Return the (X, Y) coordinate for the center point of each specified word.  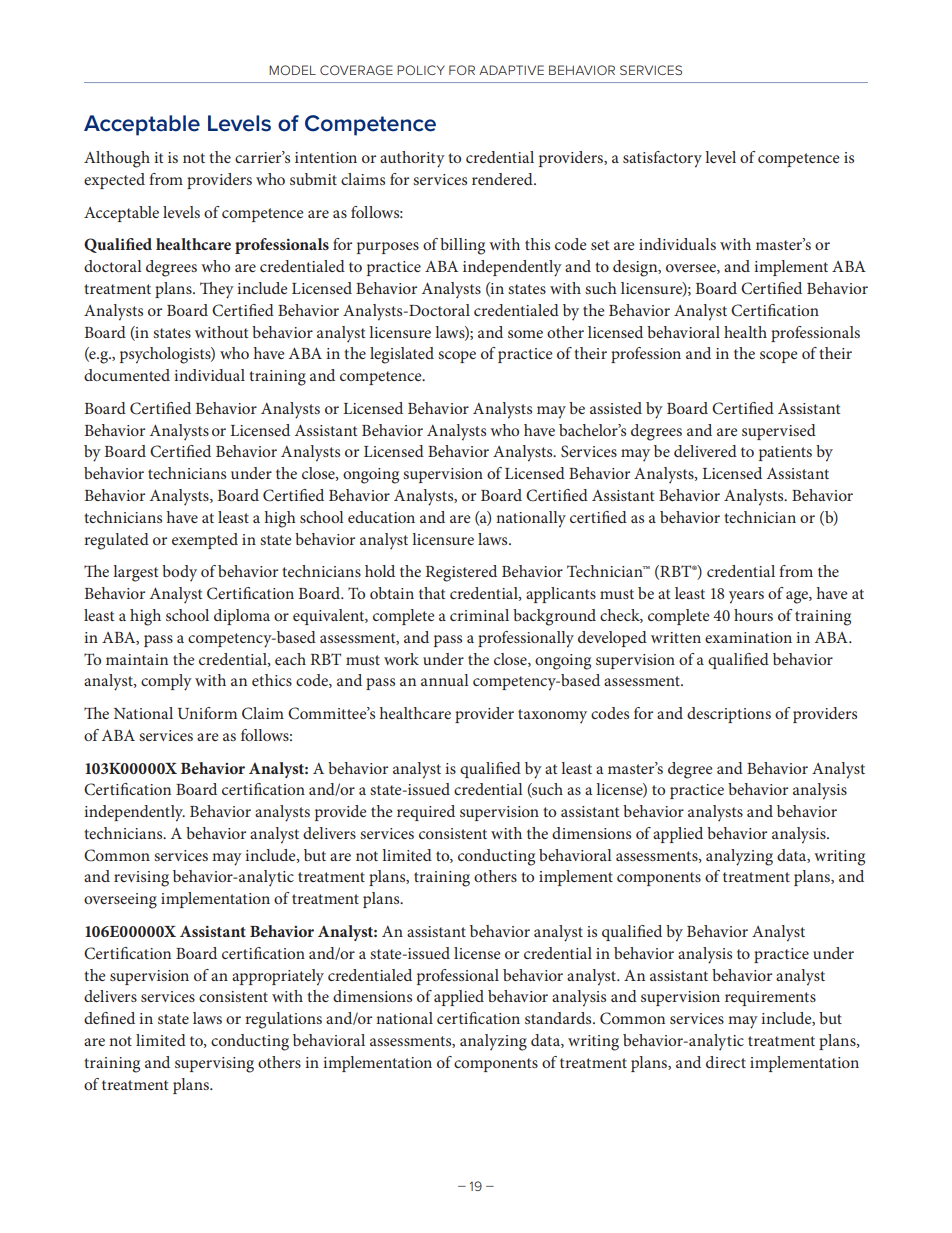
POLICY (421, 70)
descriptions (729, 715)
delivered (705, 451)
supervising (214, 1065)
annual (445, 680)
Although (117, 159)
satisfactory (662, 159)
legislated (402, 355)
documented (127, 375)
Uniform (207, 713)
